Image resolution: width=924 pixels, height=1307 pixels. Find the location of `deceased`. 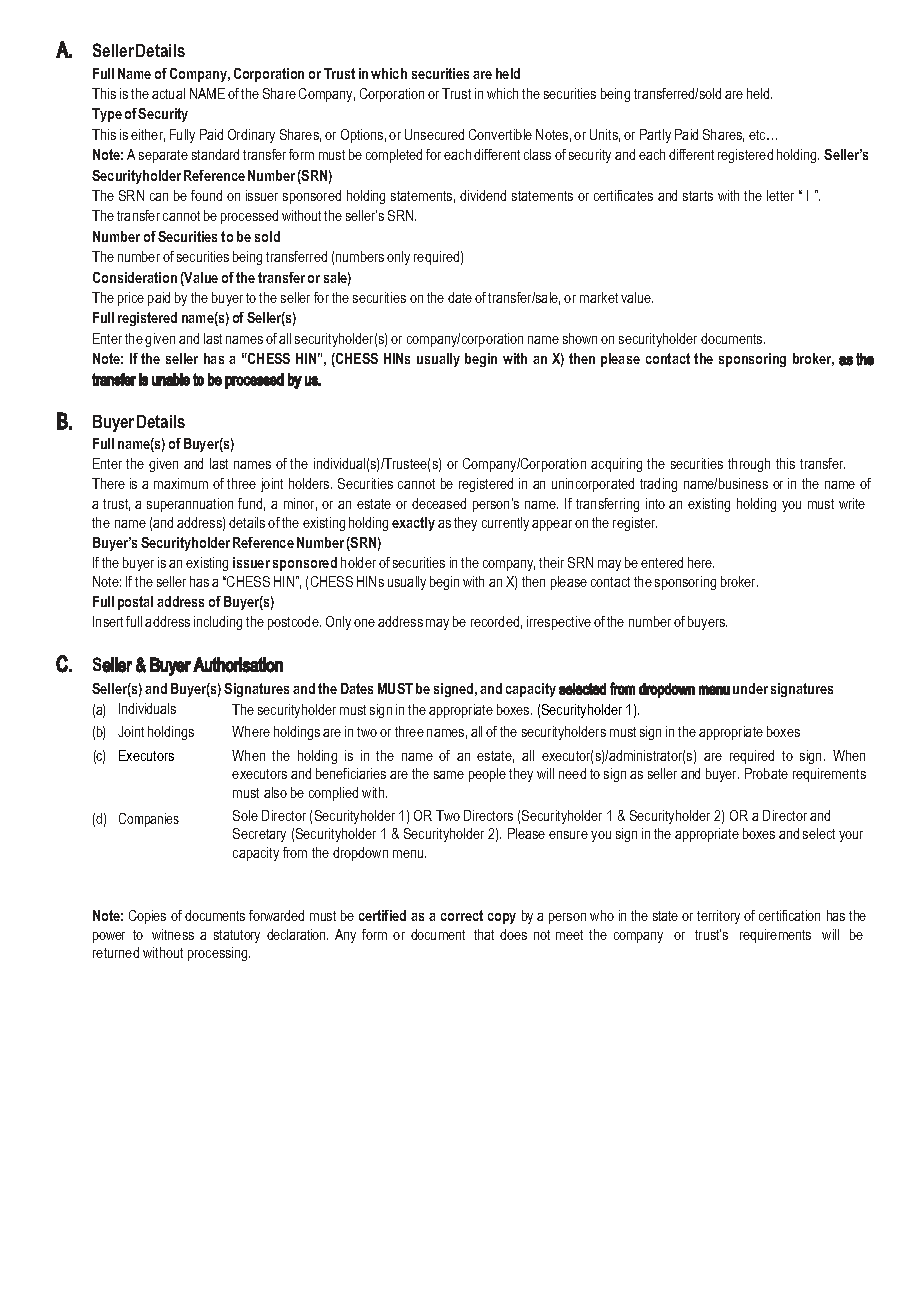

deceased is located at coordinates (439, 503).
